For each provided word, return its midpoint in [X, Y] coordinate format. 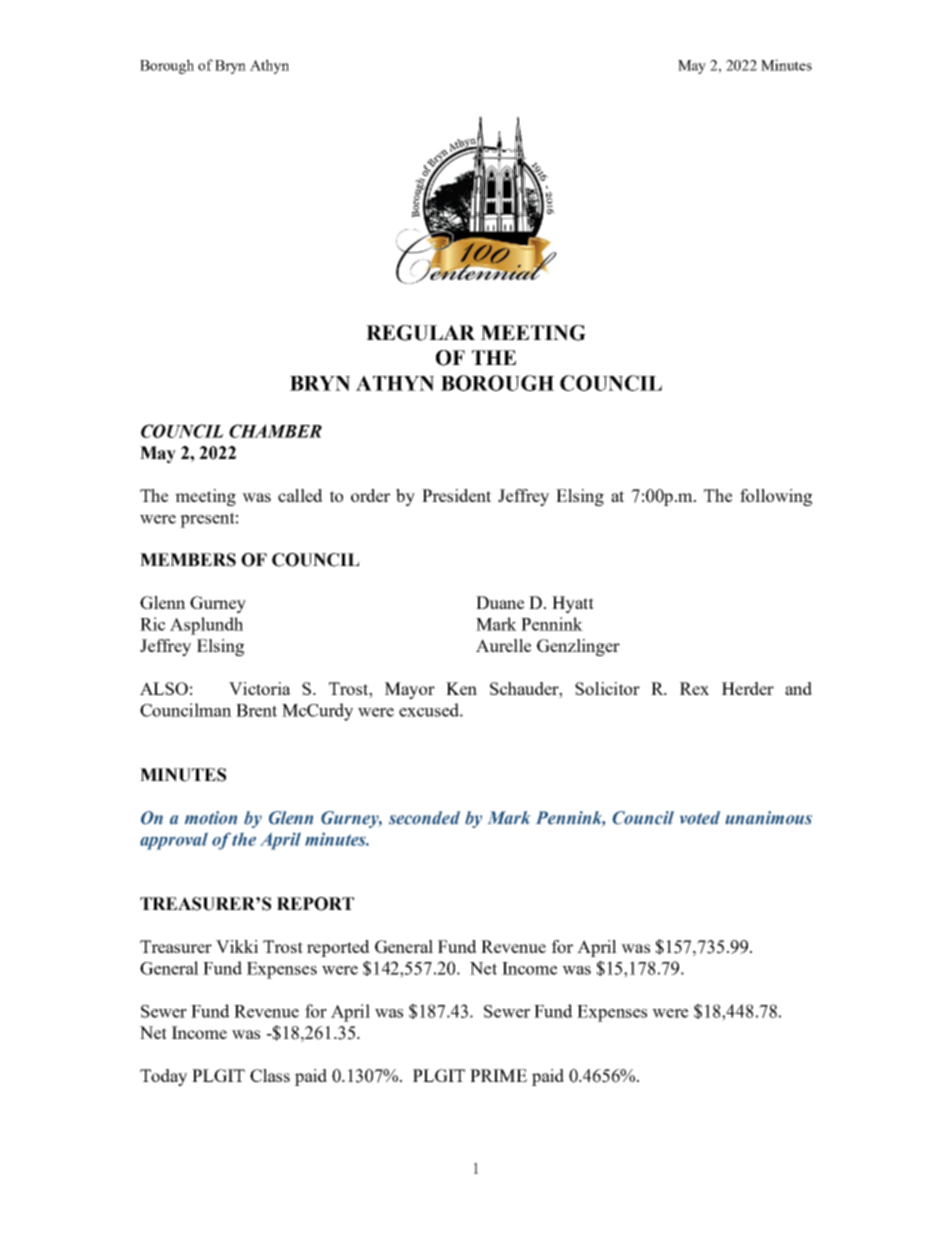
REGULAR [420, 333]
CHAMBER [275, 431]
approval [174, 841]
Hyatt [573, 604]
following [776, 497]
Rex [694, 688]
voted [700, 818]
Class [270, 1075]
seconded [424, 818]
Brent [256, 710]
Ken [461, 688]
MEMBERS [188, 560]
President [456, 495]
